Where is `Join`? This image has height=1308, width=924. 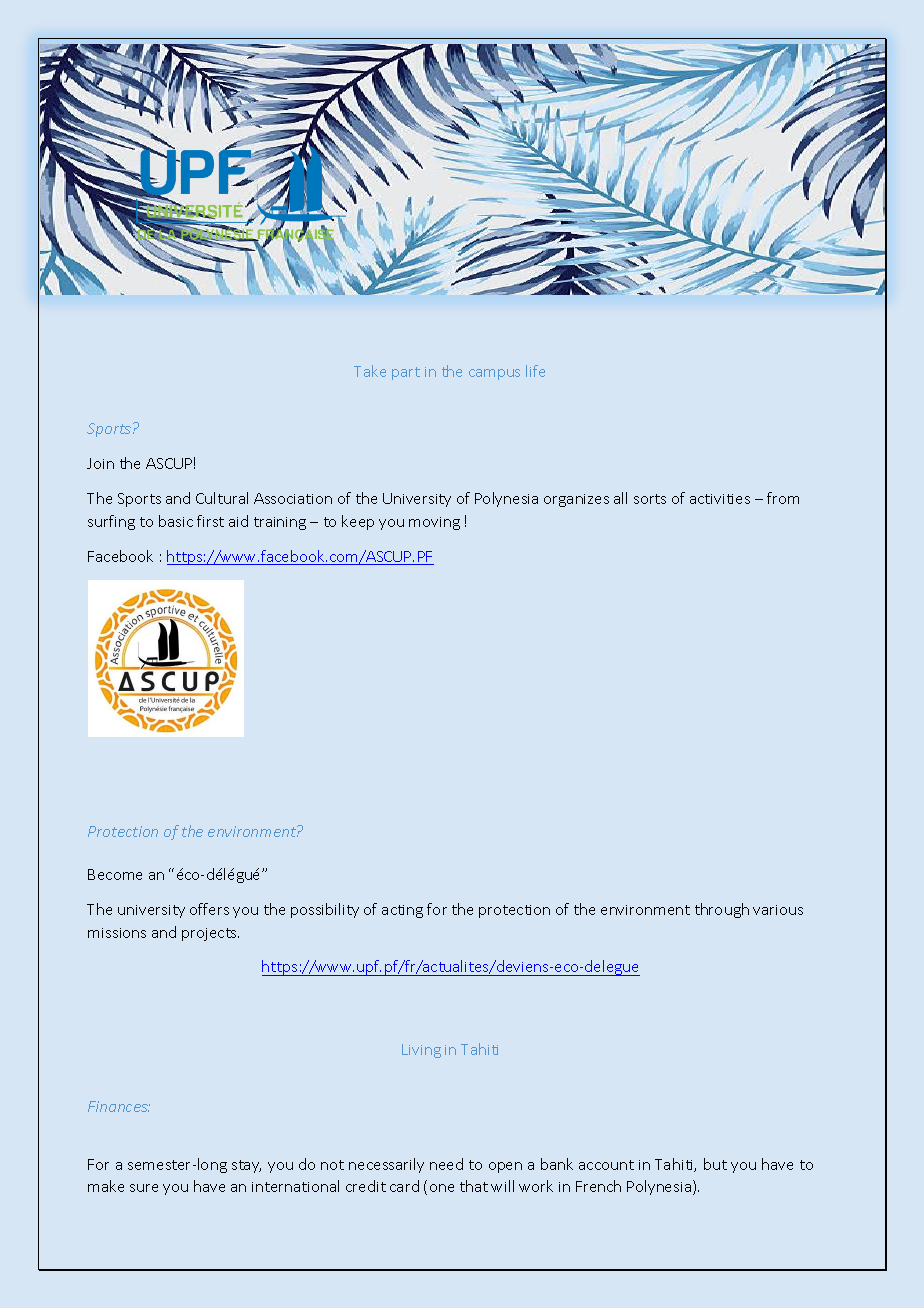
Join is located at coordinates (100, 463).
